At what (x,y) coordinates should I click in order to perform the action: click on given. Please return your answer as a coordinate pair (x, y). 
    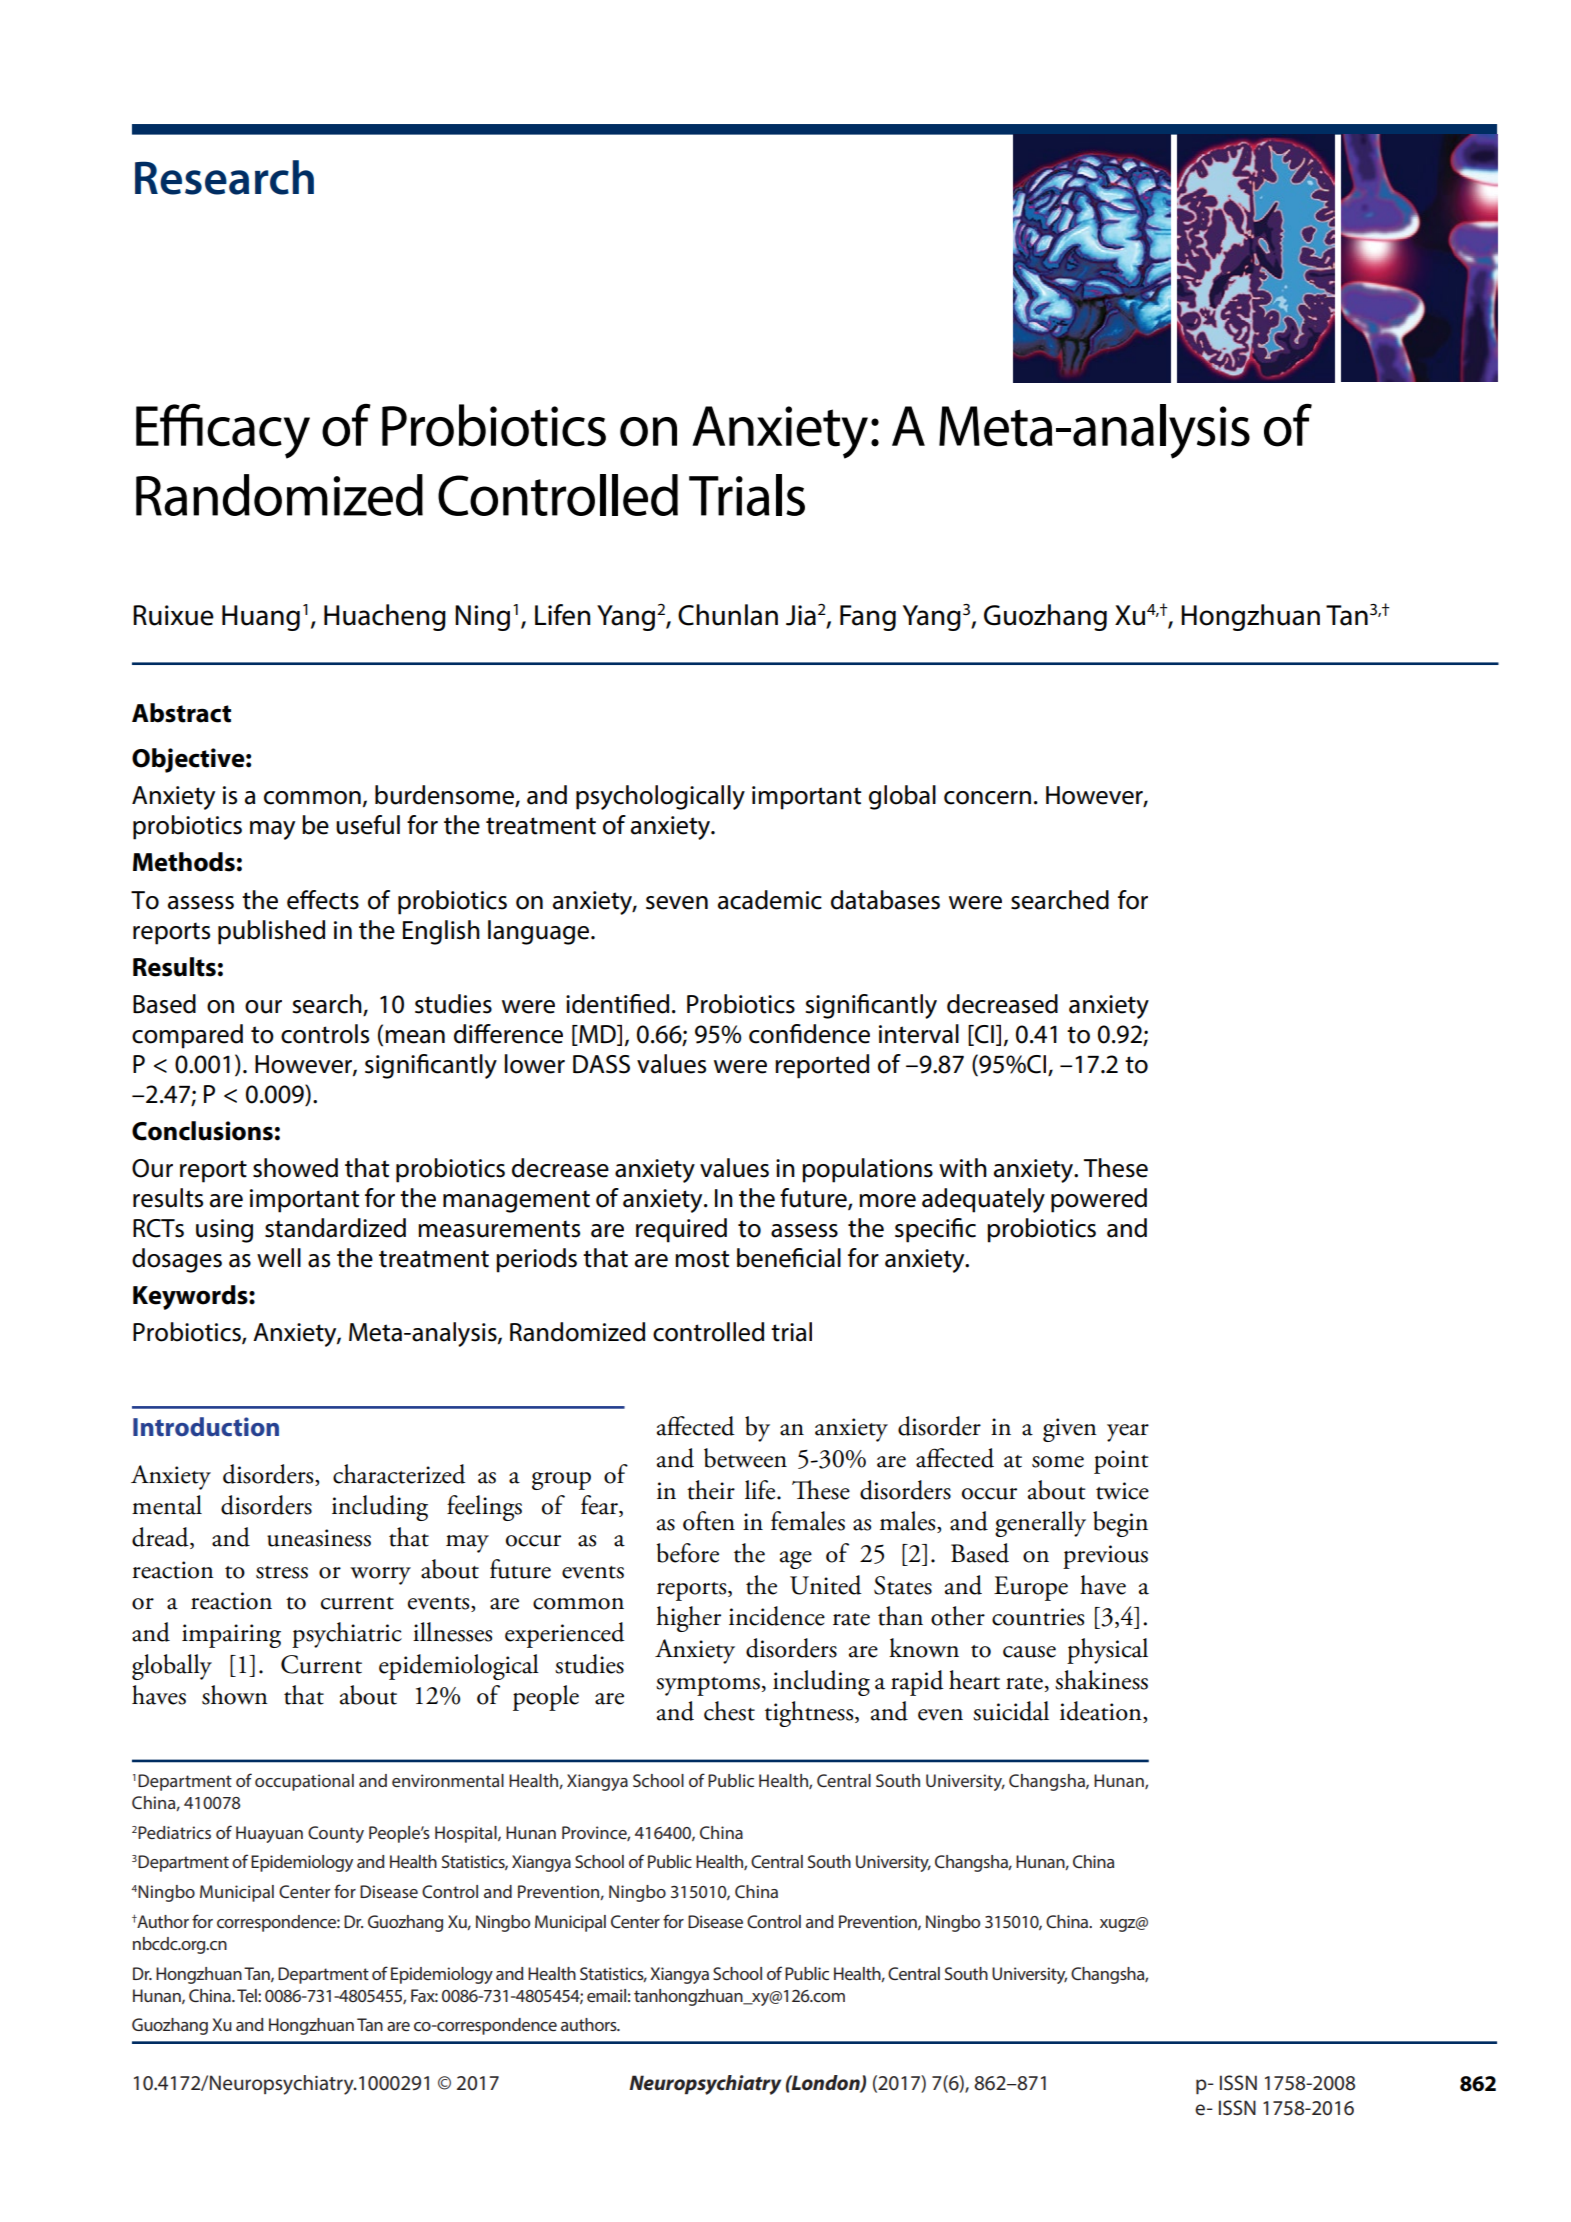
    Looking at the image, I should click on (1070, 1430).
